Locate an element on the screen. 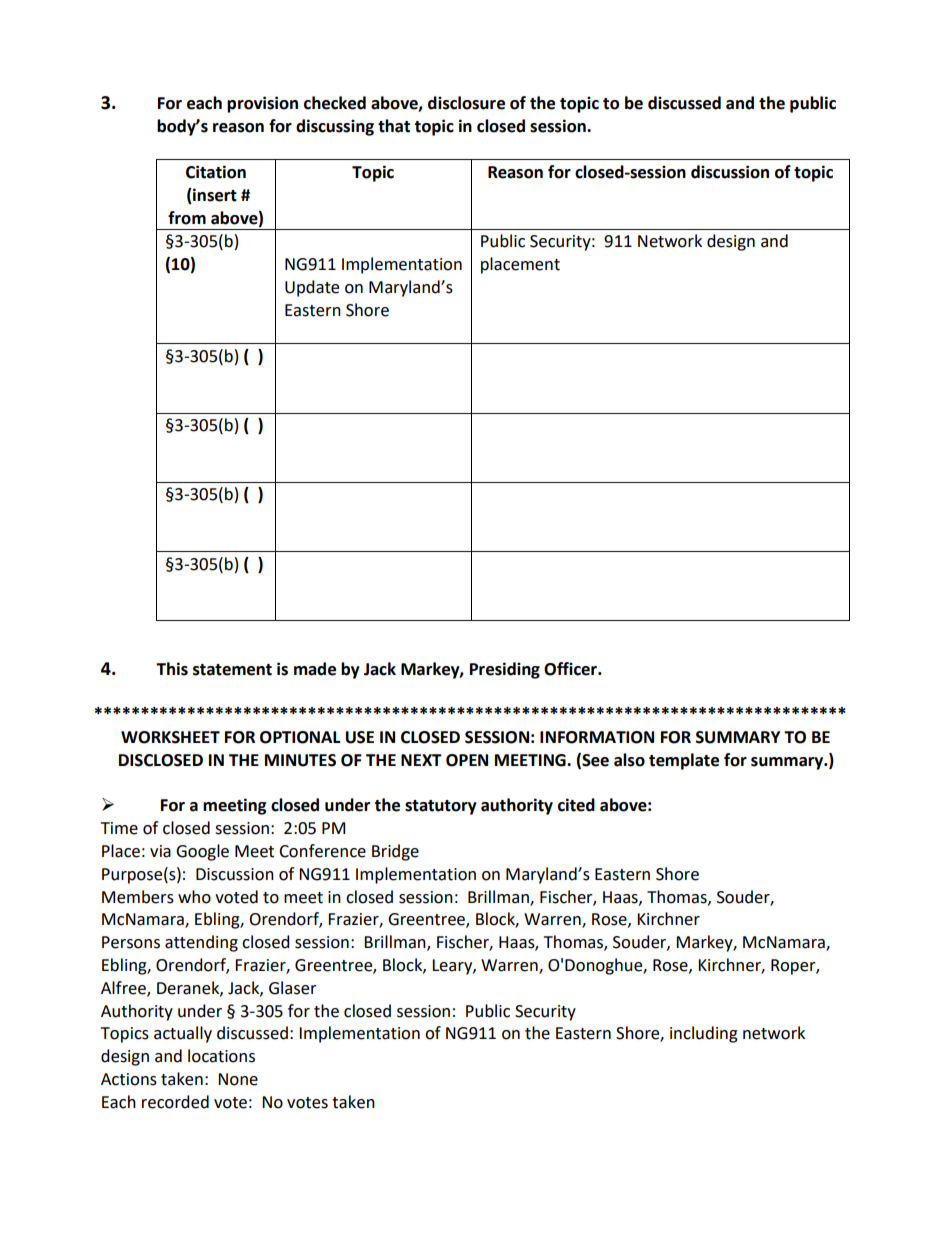 The height and width of the screenshot is (1233, 952). Update is located at coordinates (312, 288).
